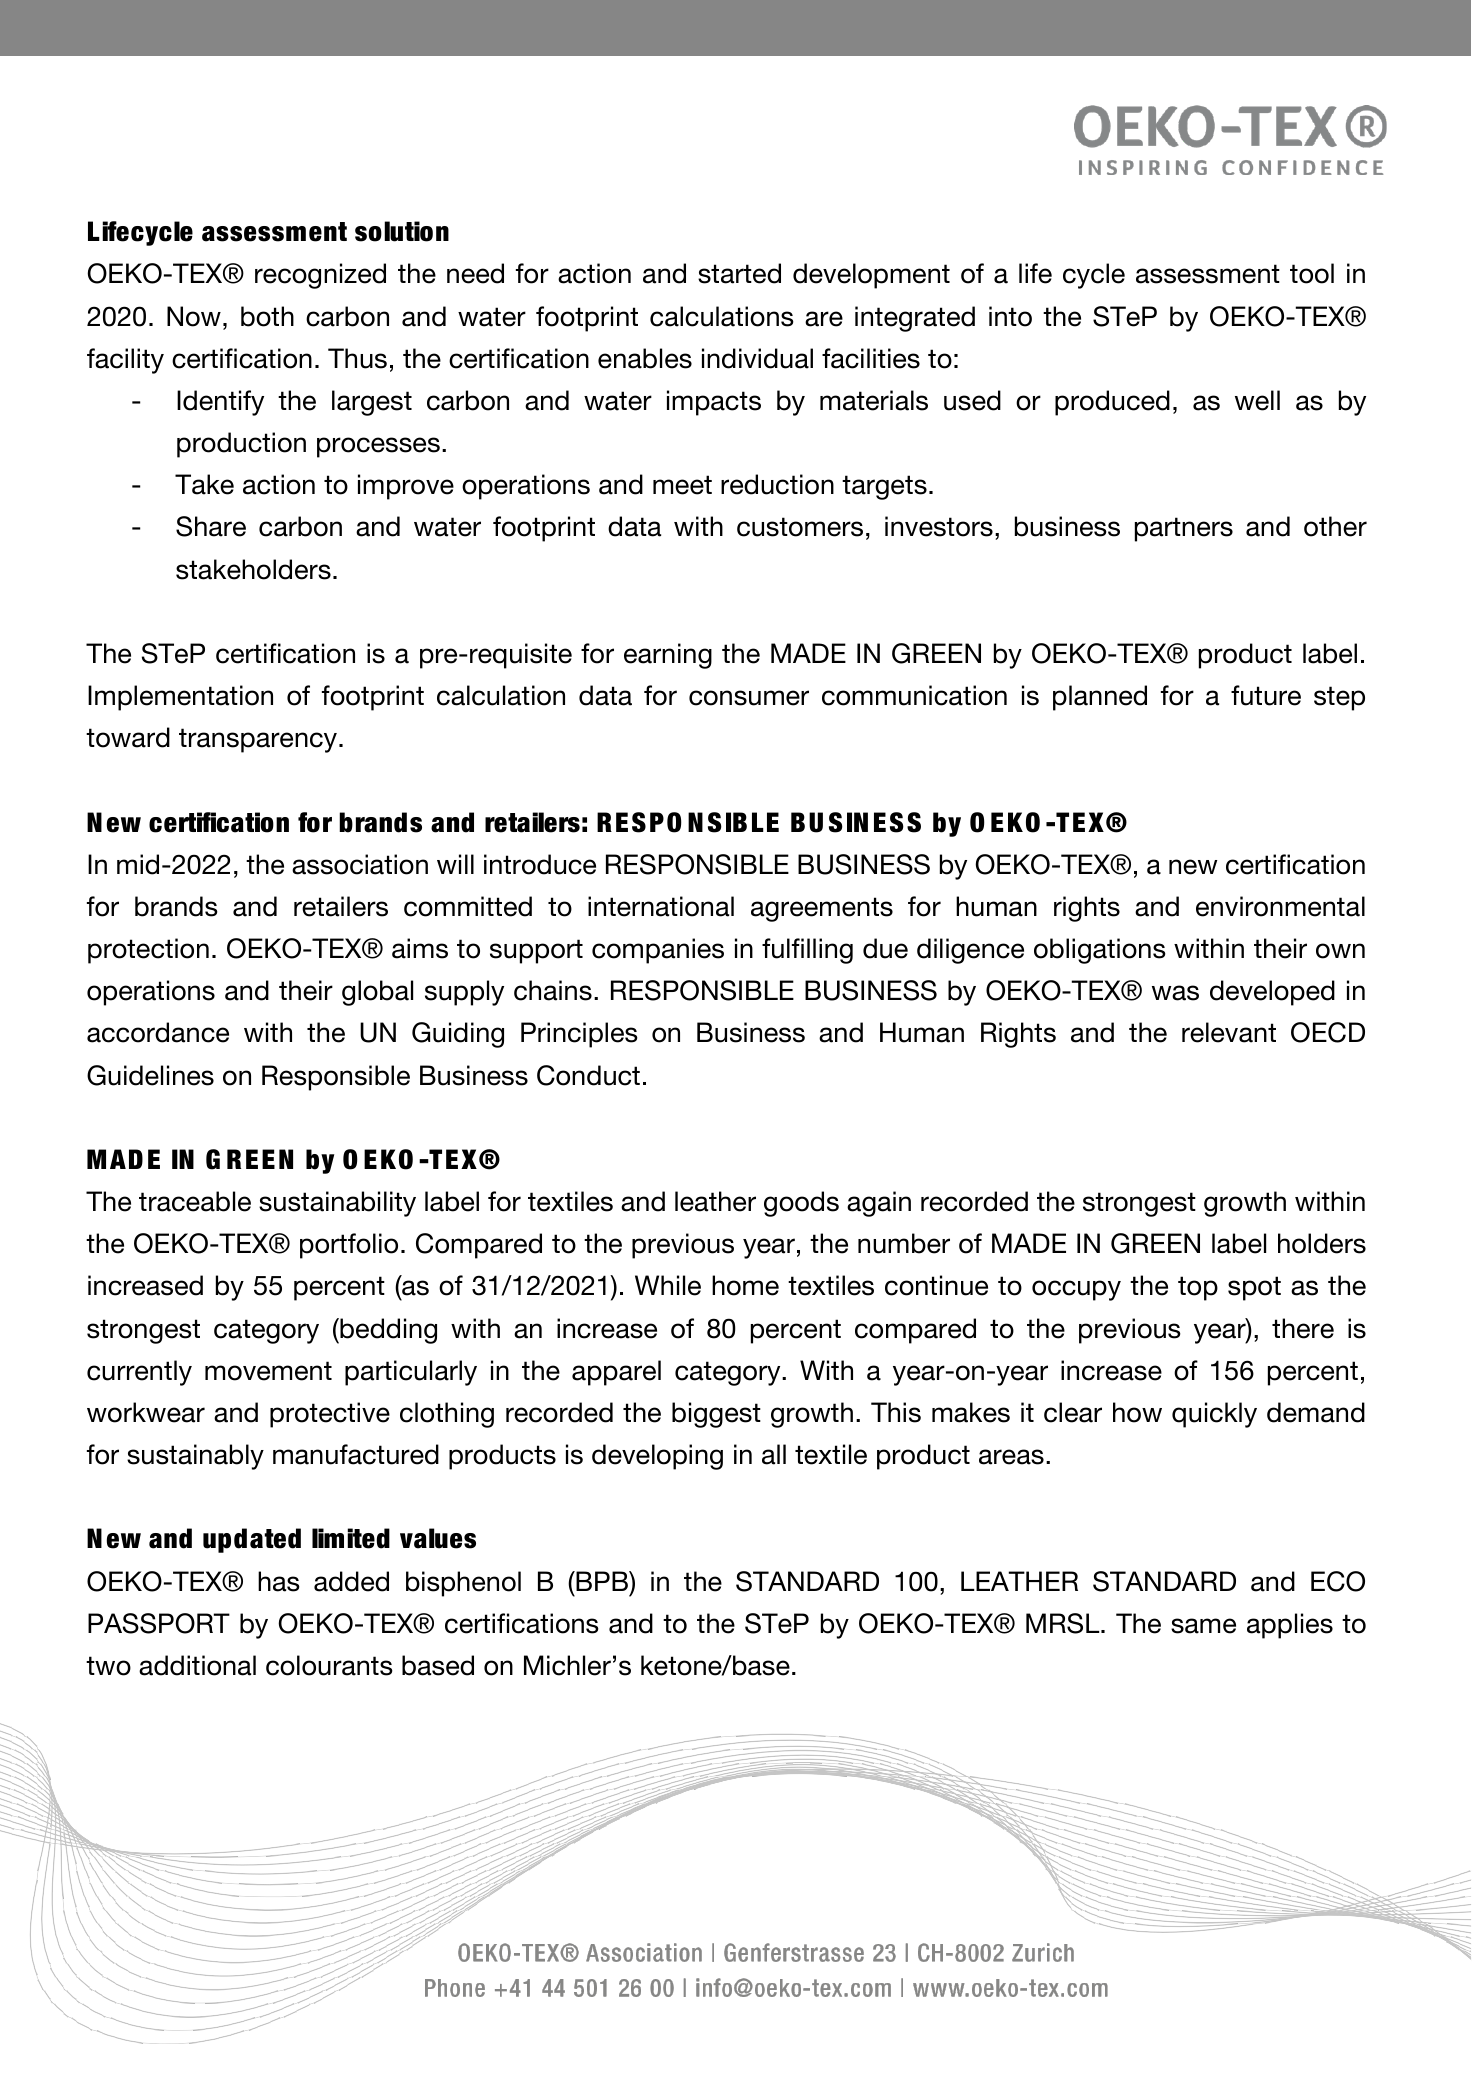  Describe the element at coordinates (195, 1201) in the screenshot. I see `traceable` at that location.
